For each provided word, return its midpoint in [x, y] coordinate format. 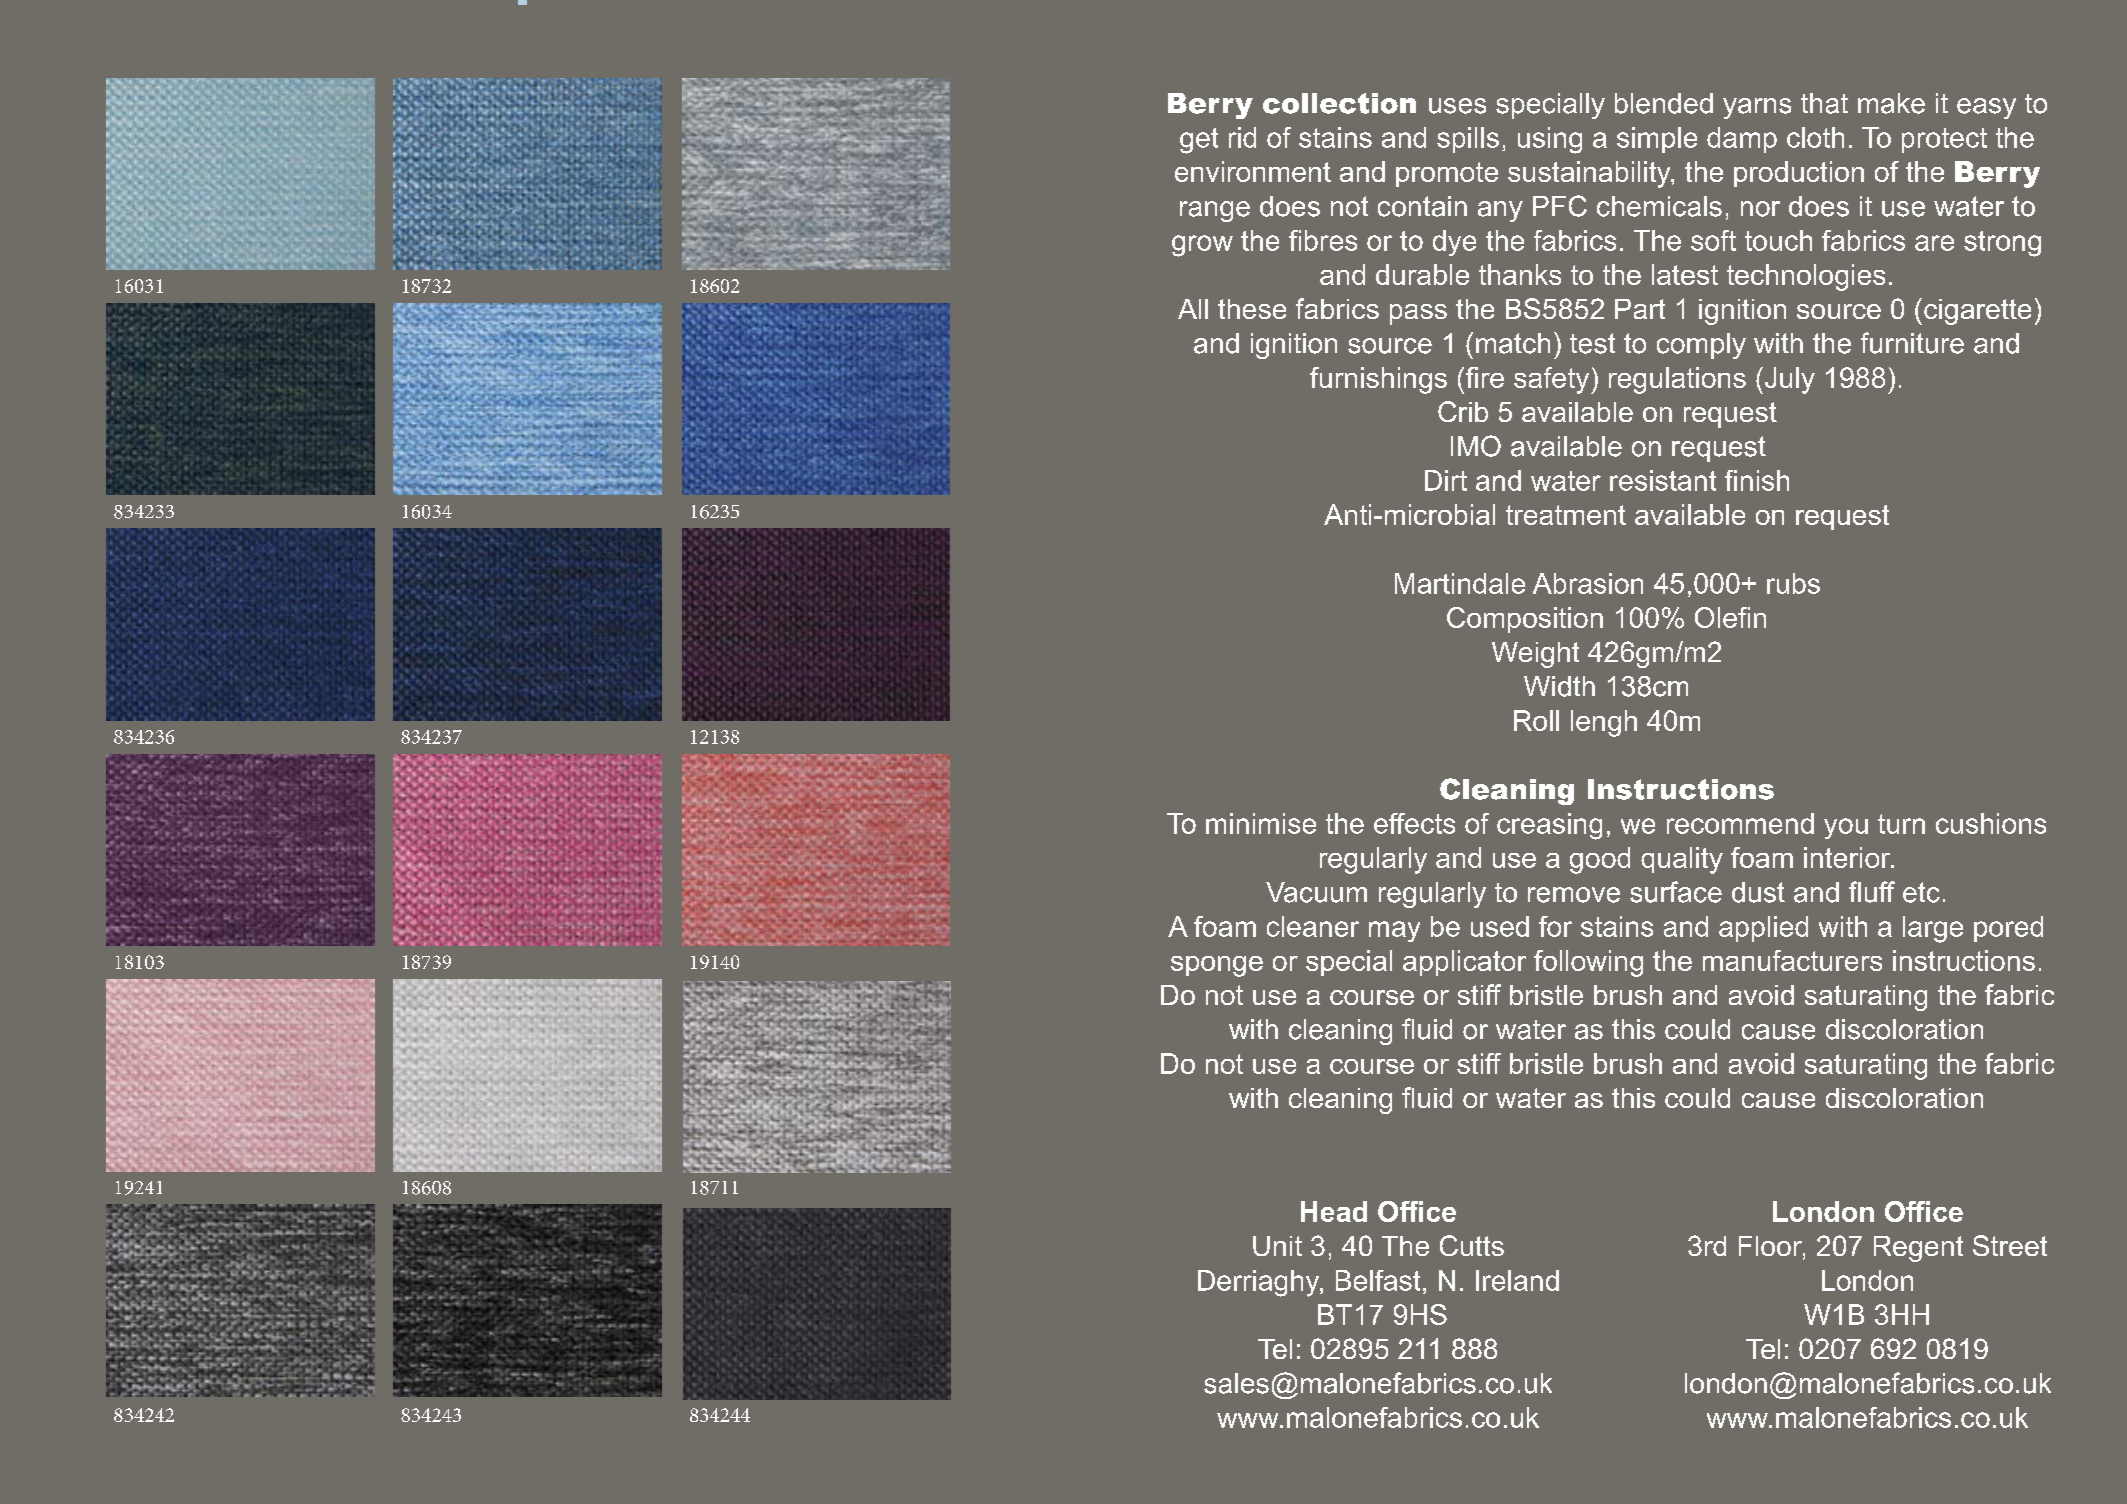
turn [1901, 824]
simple [1657, 140]
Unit [1277, 1246]
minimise [1261, 823]
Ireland [1517, 1280]
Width [1559, 686]
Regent [1918, 1249]
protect [1944, 140]
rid [1242, 137]
